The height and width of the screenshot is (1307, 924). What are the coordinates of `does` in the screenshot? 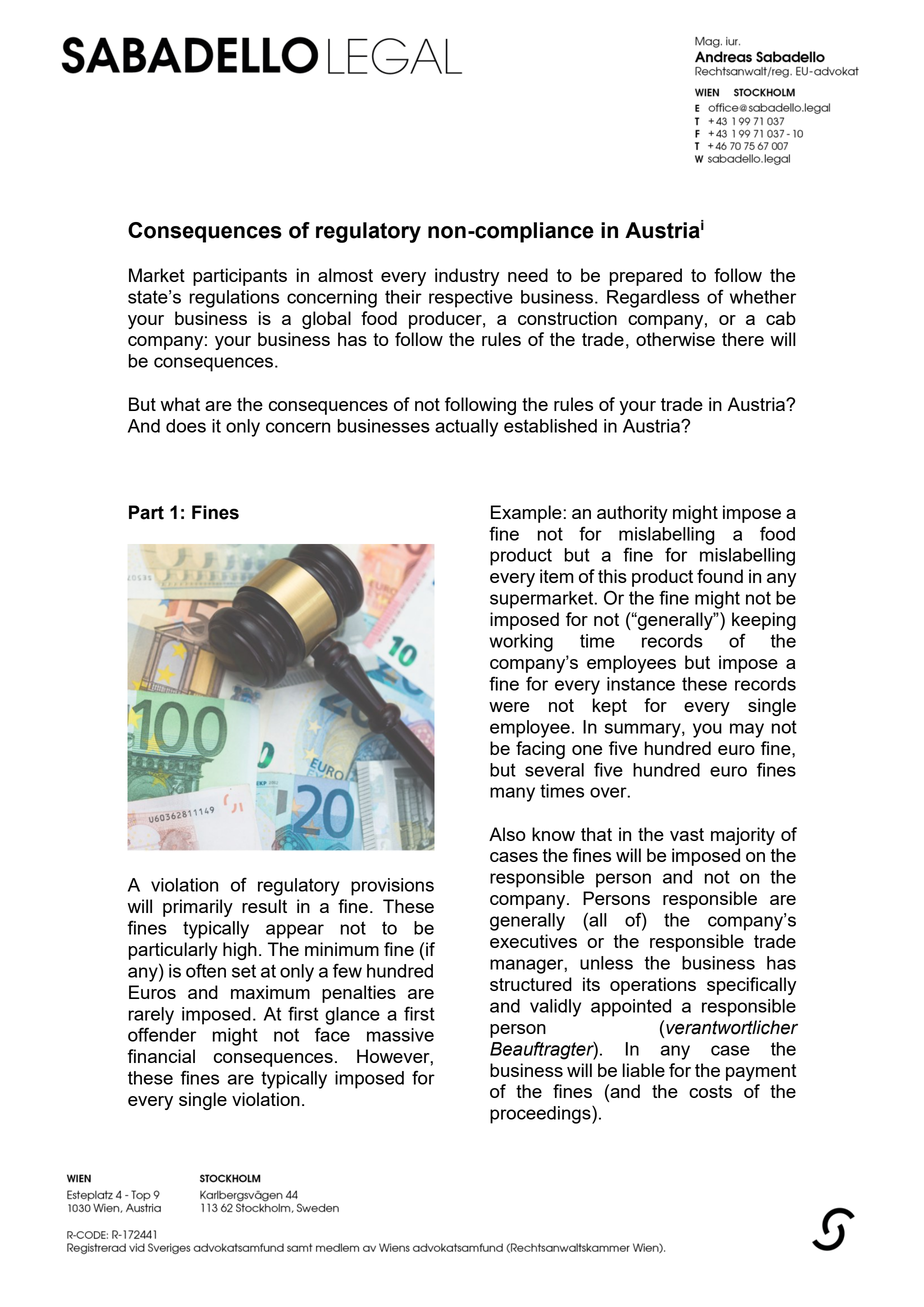 It's located at (186, 426).
